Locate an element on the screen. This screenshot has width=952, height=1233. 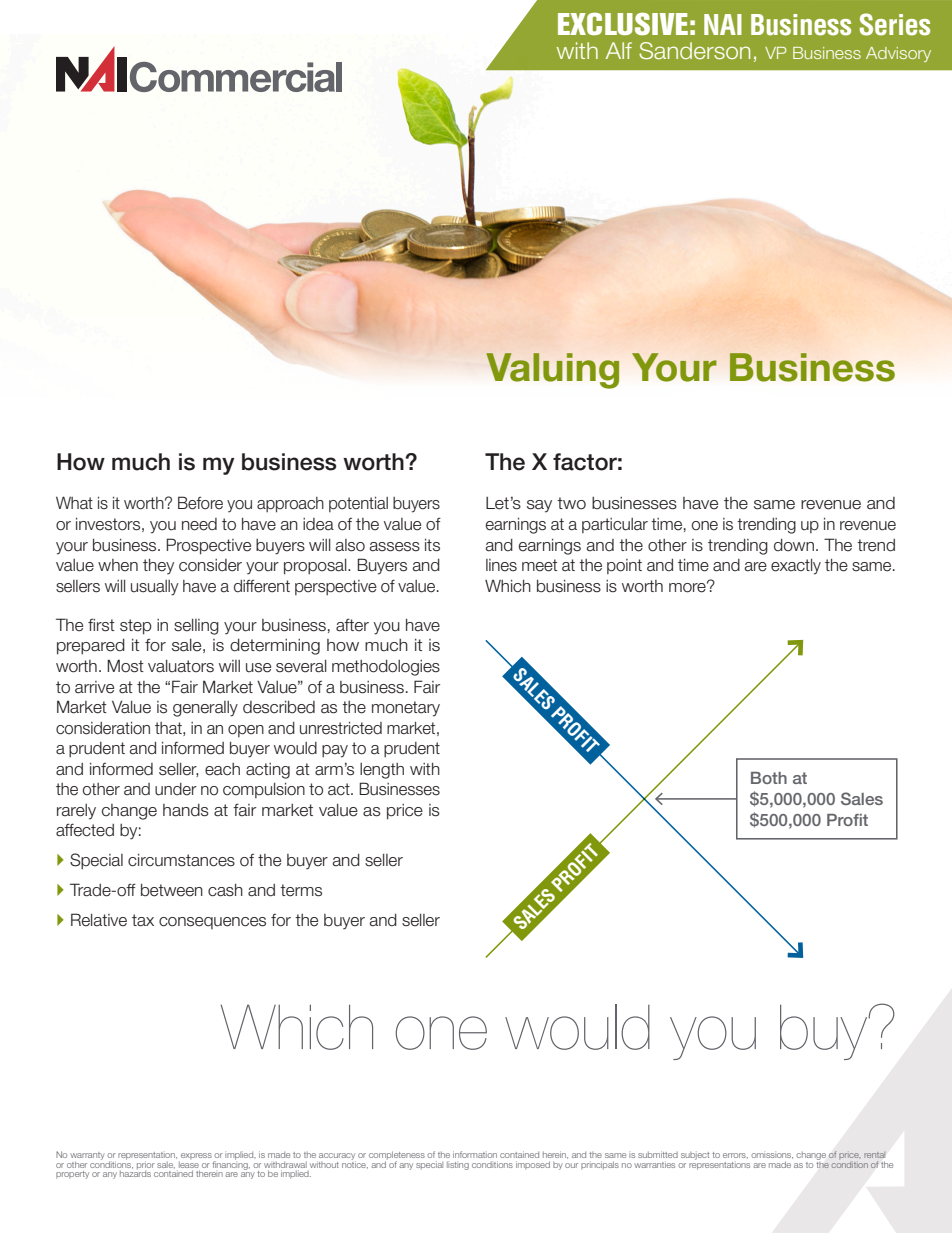
Valuing is located at coordinates (552, 371).
